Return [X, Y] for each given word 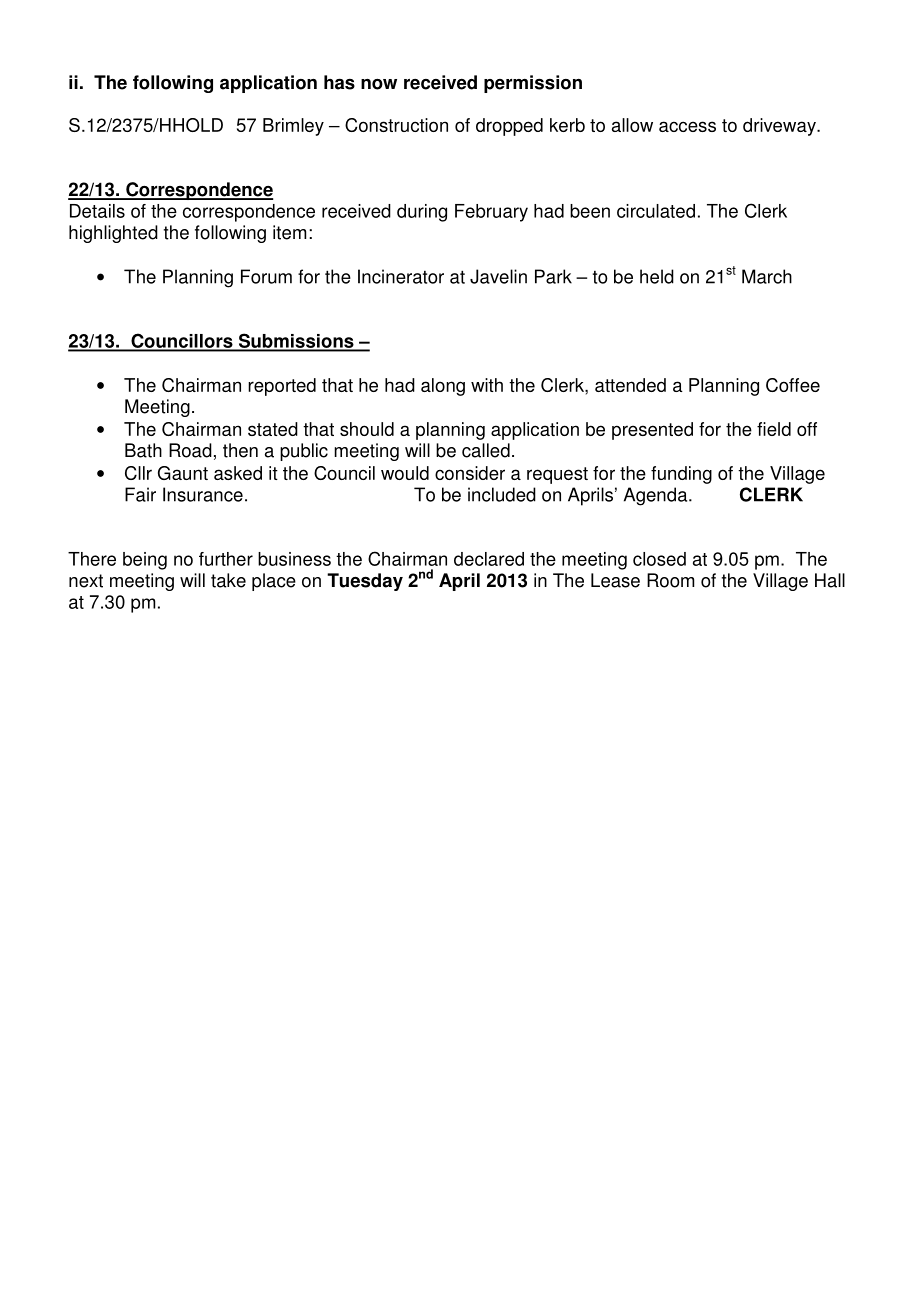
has [339, 82]
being [145, 561]
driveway [780, 127]
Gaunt [183, 473]
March [767, 276]
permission [533, 84]
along [443, 387]
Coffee [793, 385]
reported [282, 387]
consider [470, 473]
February [491, 213]
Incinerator [401, 276]
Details [97, 211]
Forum [266, 276]
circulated [656, 211]
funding [681, 475]
